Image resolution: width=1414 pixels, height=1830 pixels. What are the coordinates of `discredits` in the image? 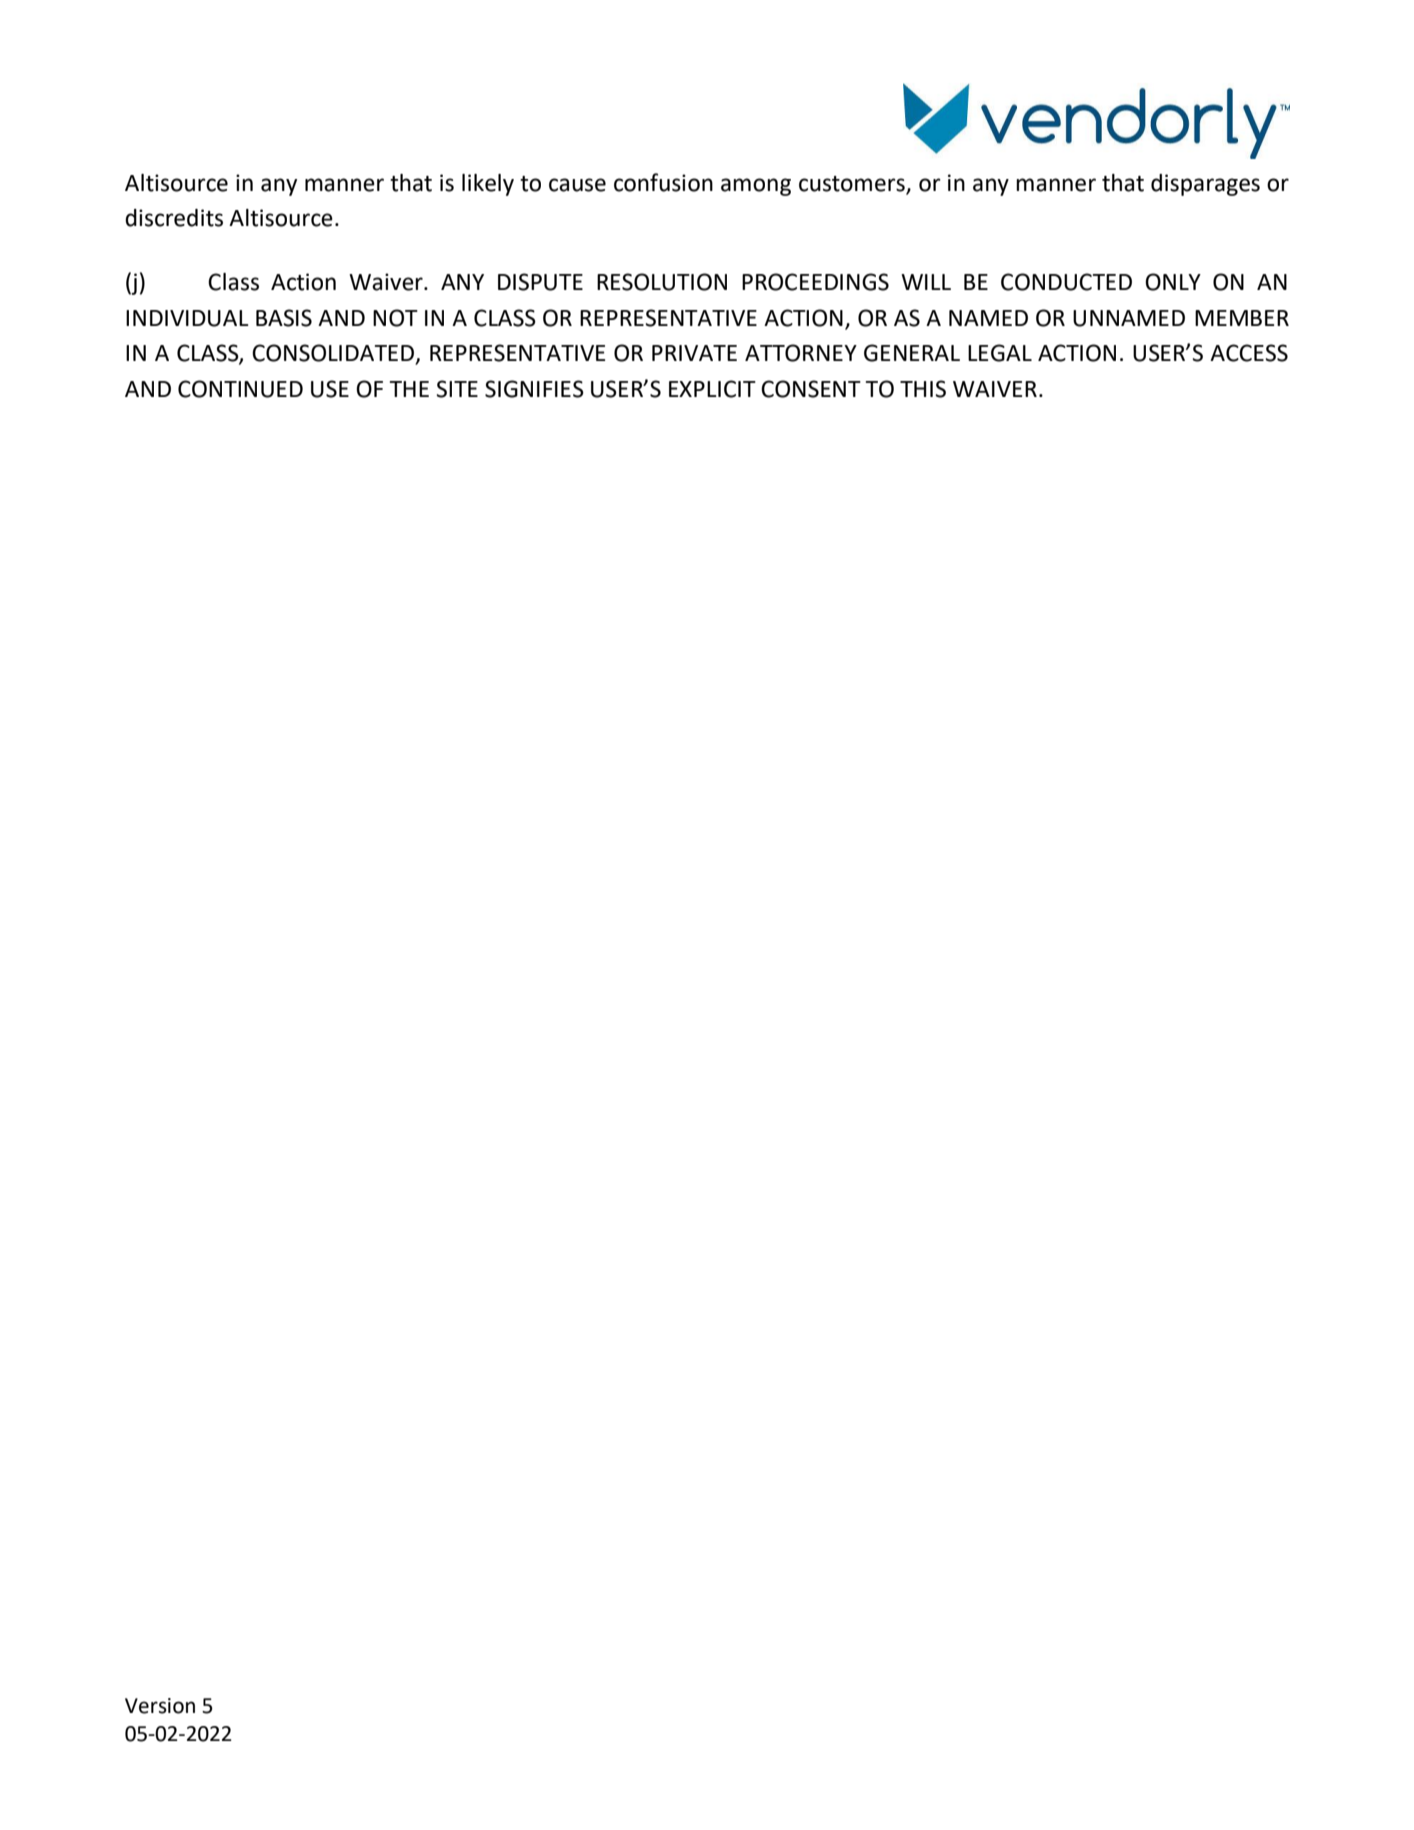 It's located at (174, 218).
